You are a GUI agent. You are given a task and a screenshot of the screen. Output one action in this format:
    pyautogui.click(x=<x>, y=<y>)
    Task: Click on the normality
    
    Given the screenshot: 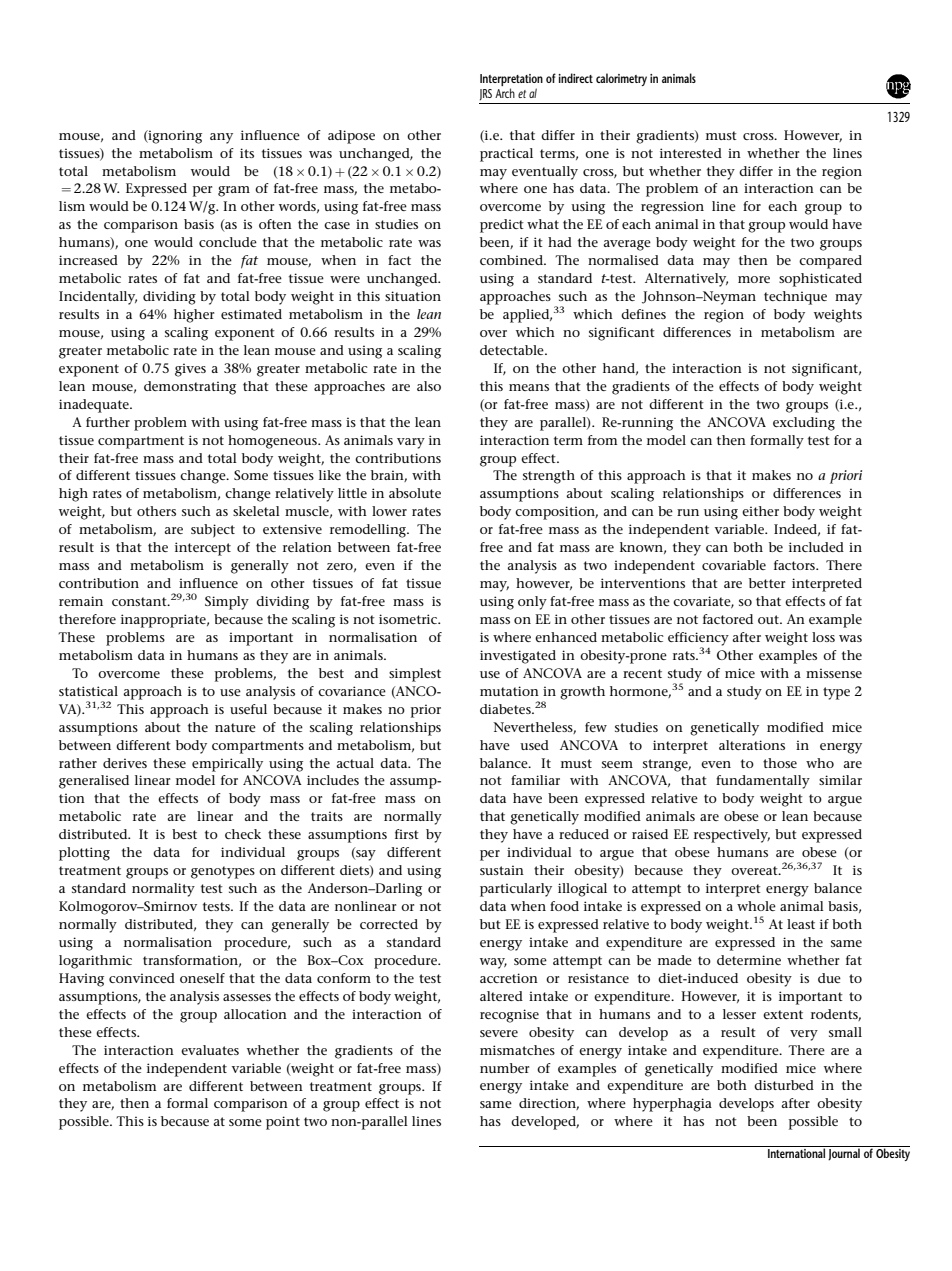 What is the action you would take?
    pyautogui.click(x=163, y=890)
